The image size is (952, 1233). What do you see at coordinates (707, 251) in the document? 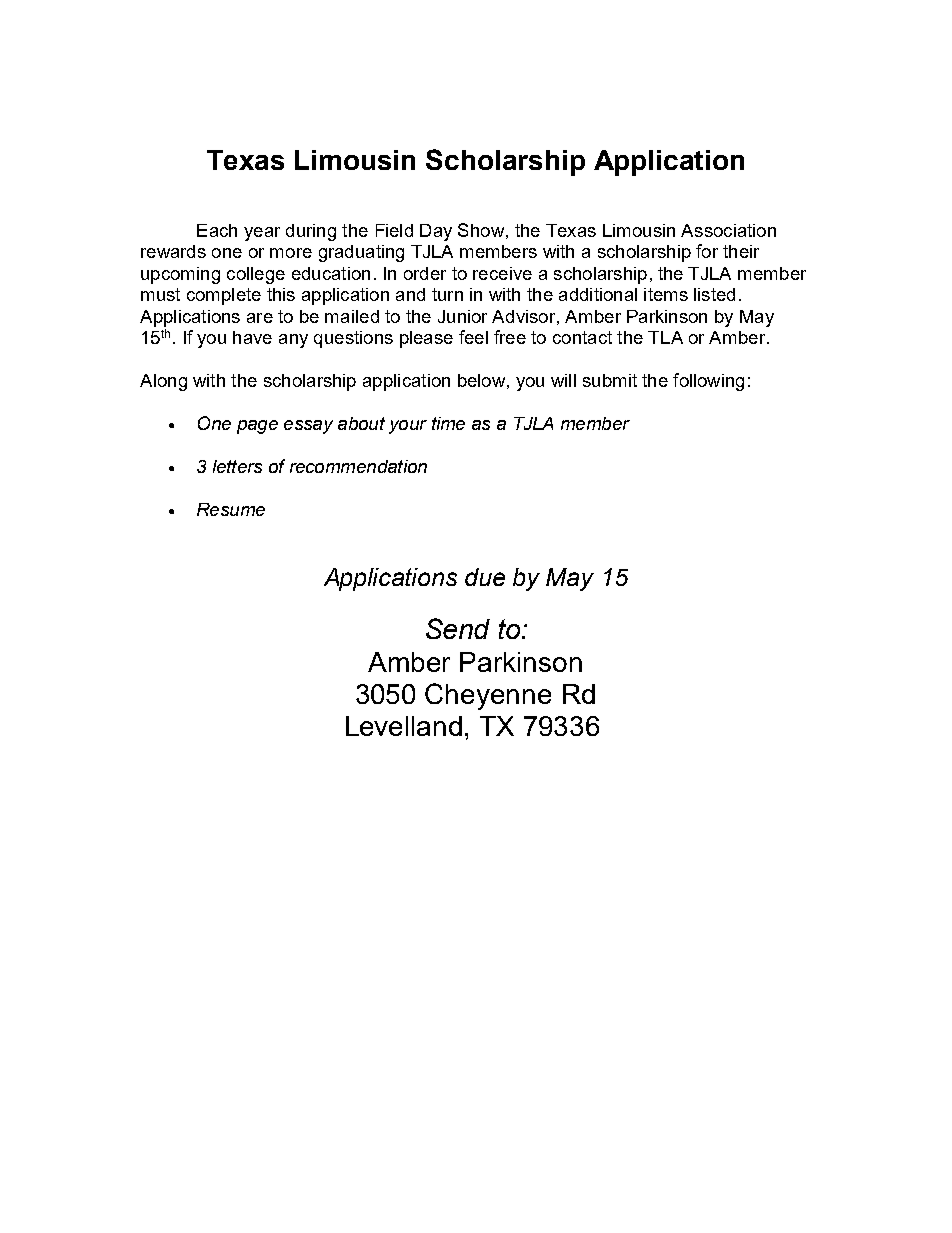
I see `for` at bounding box center [707, 251].
